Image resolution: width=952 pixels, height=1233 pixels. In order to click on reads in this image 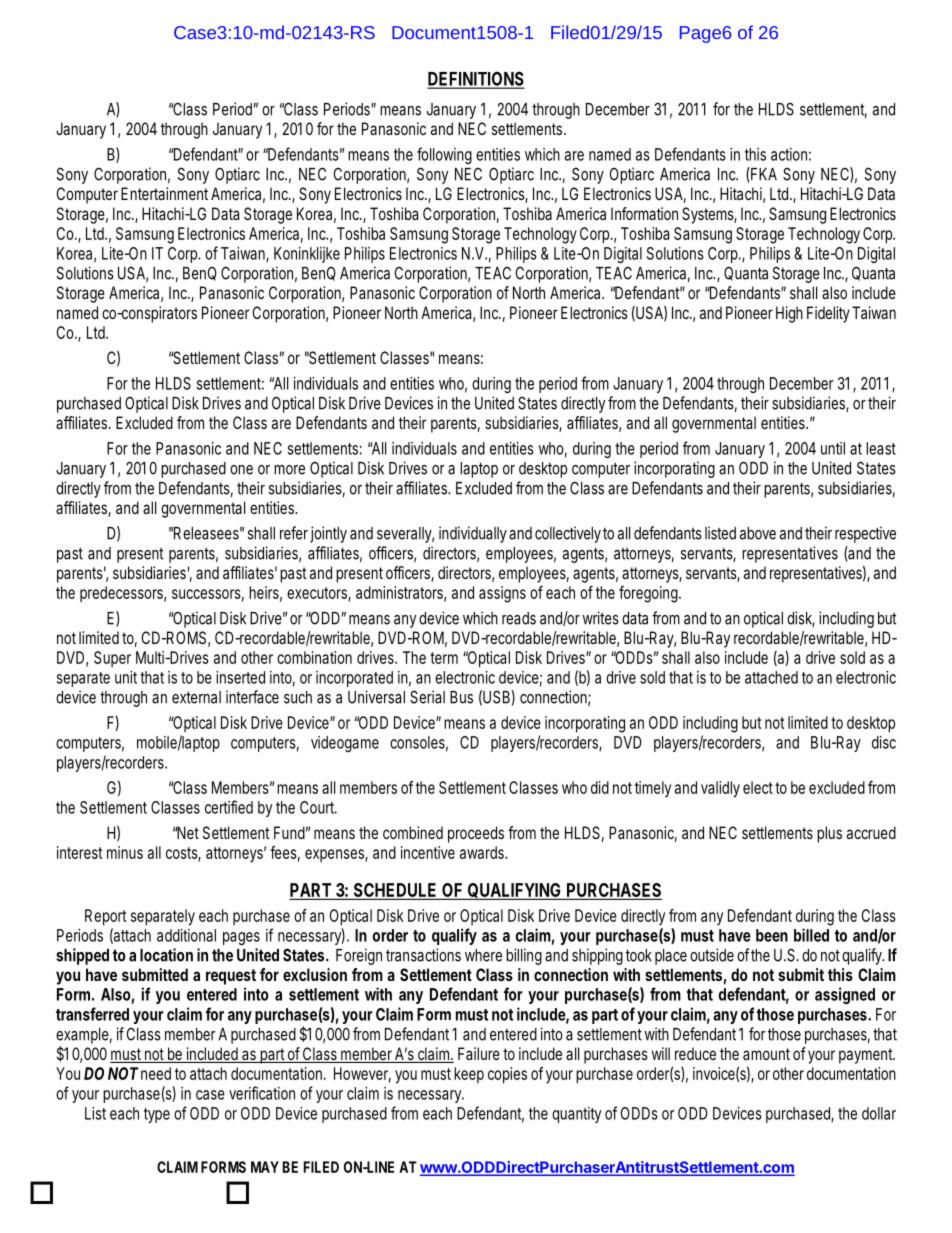, I will do `click(519, 618)`.
